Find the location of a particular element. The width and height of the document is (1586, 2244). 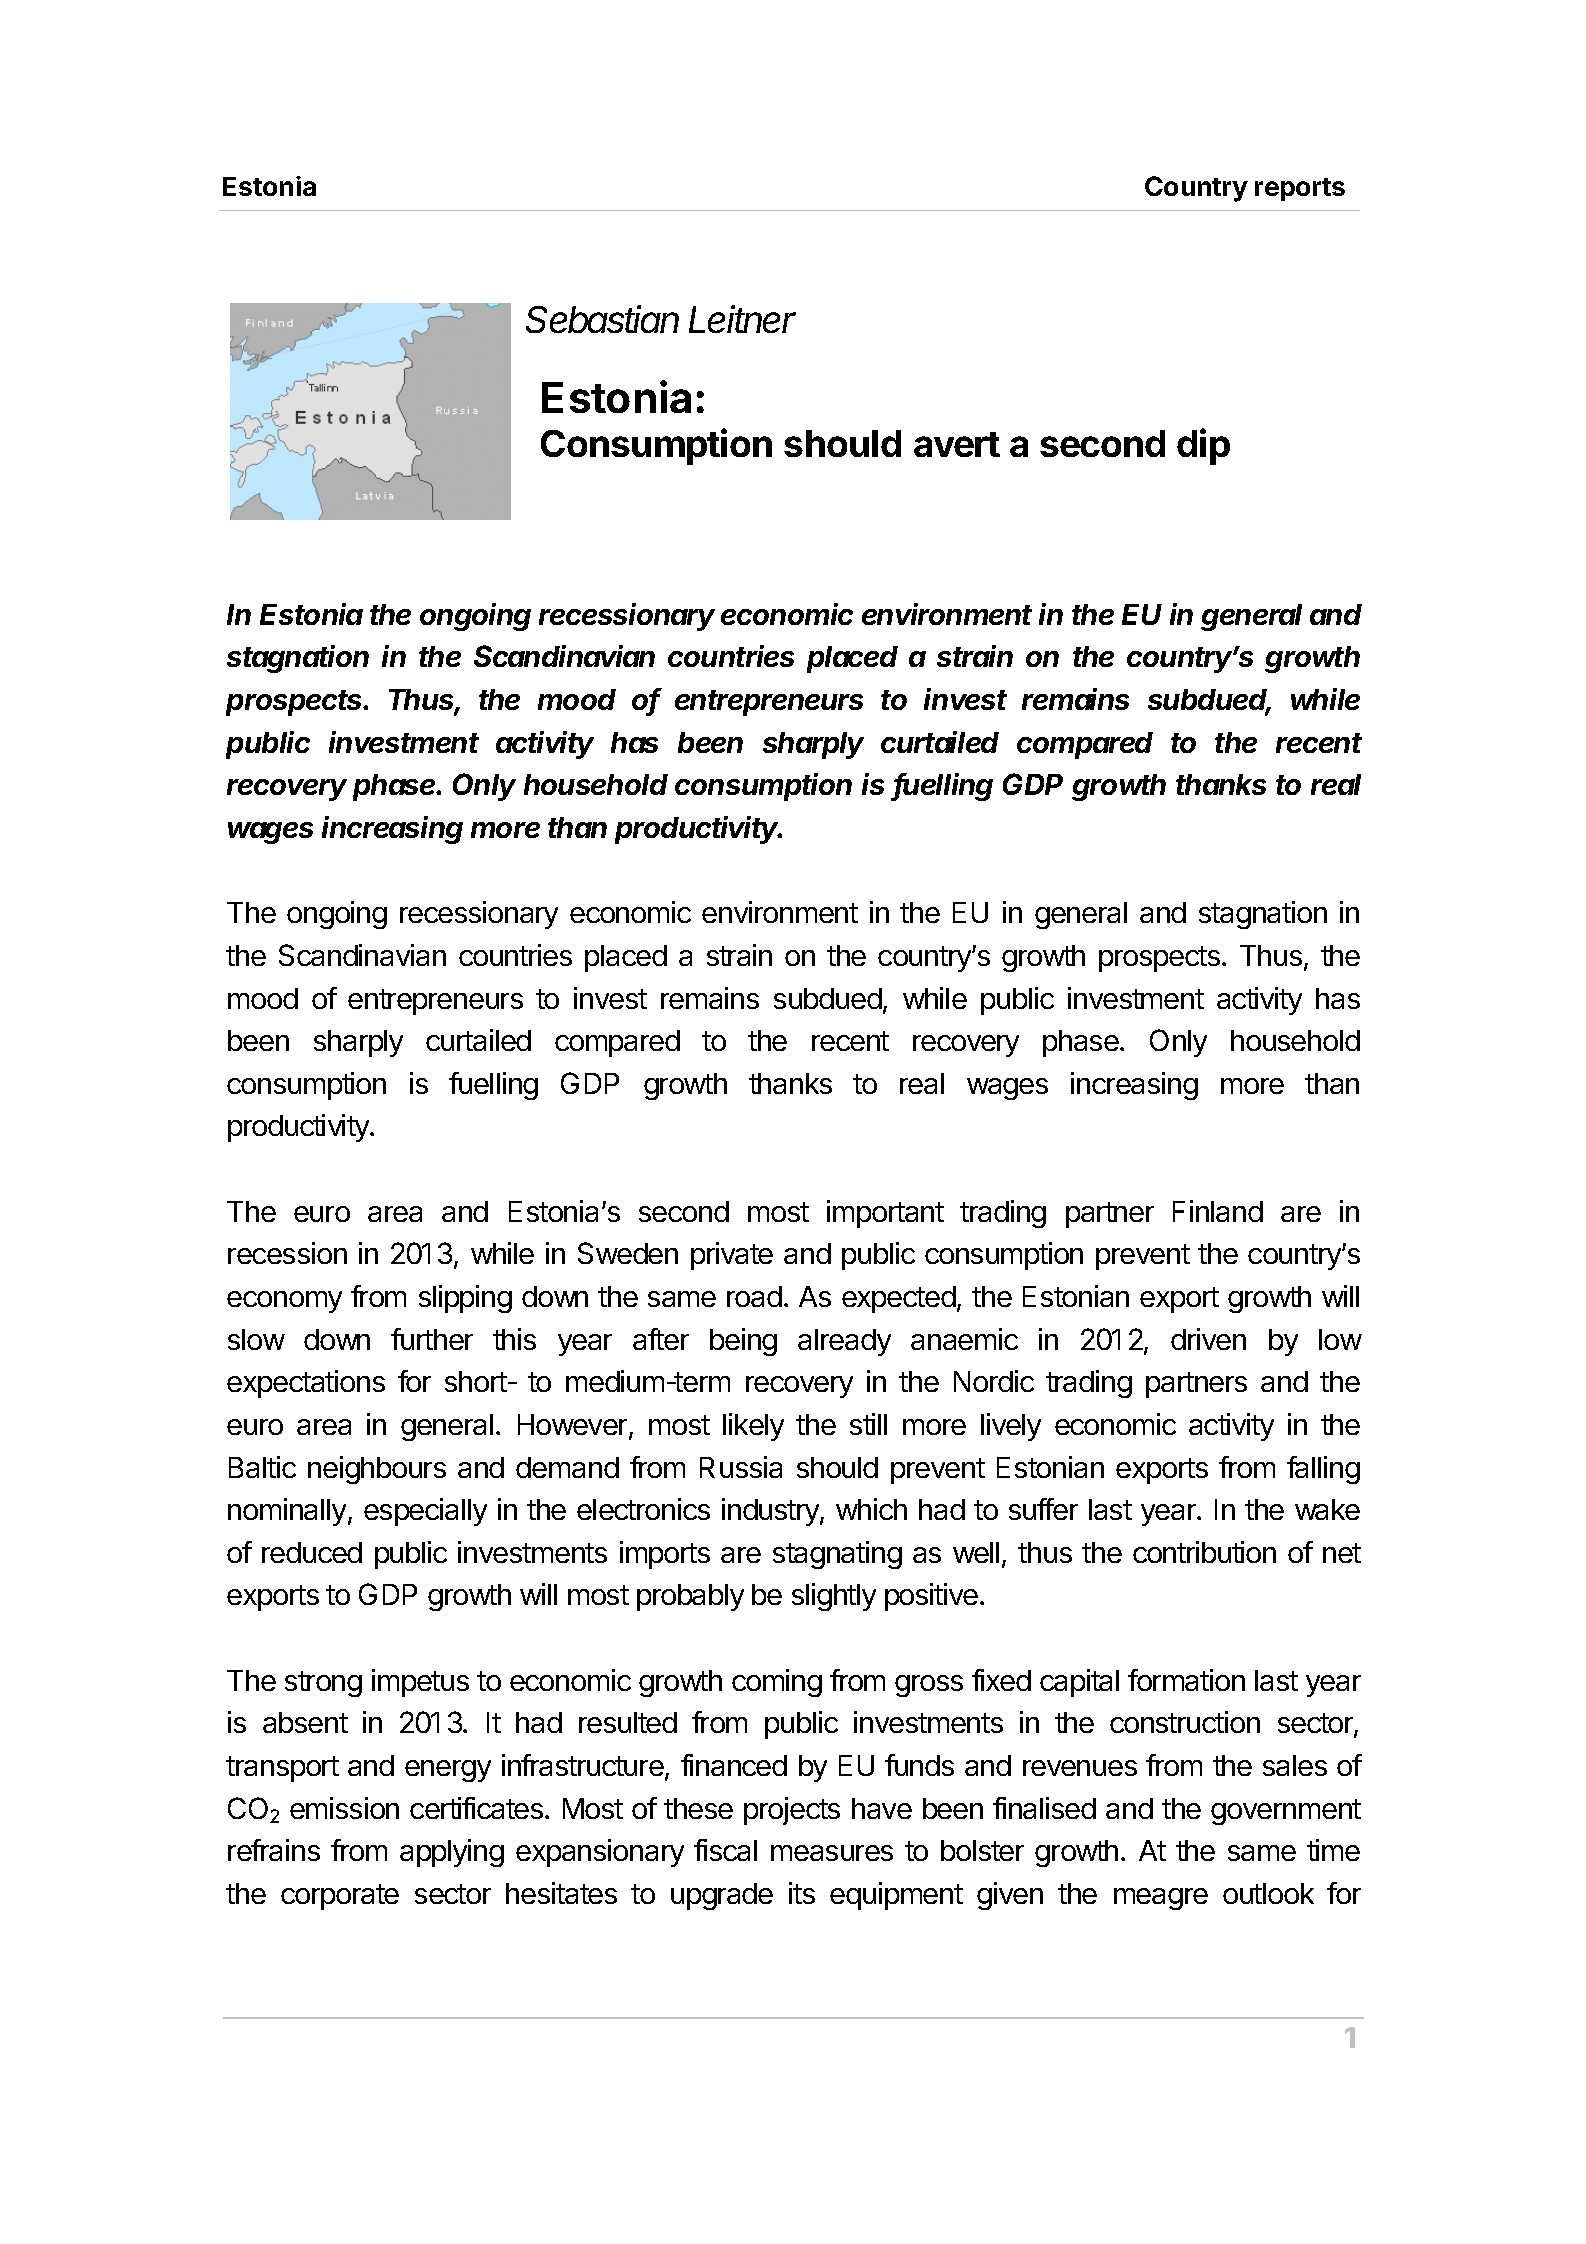

dip is located at coordinates (1203, 446).
